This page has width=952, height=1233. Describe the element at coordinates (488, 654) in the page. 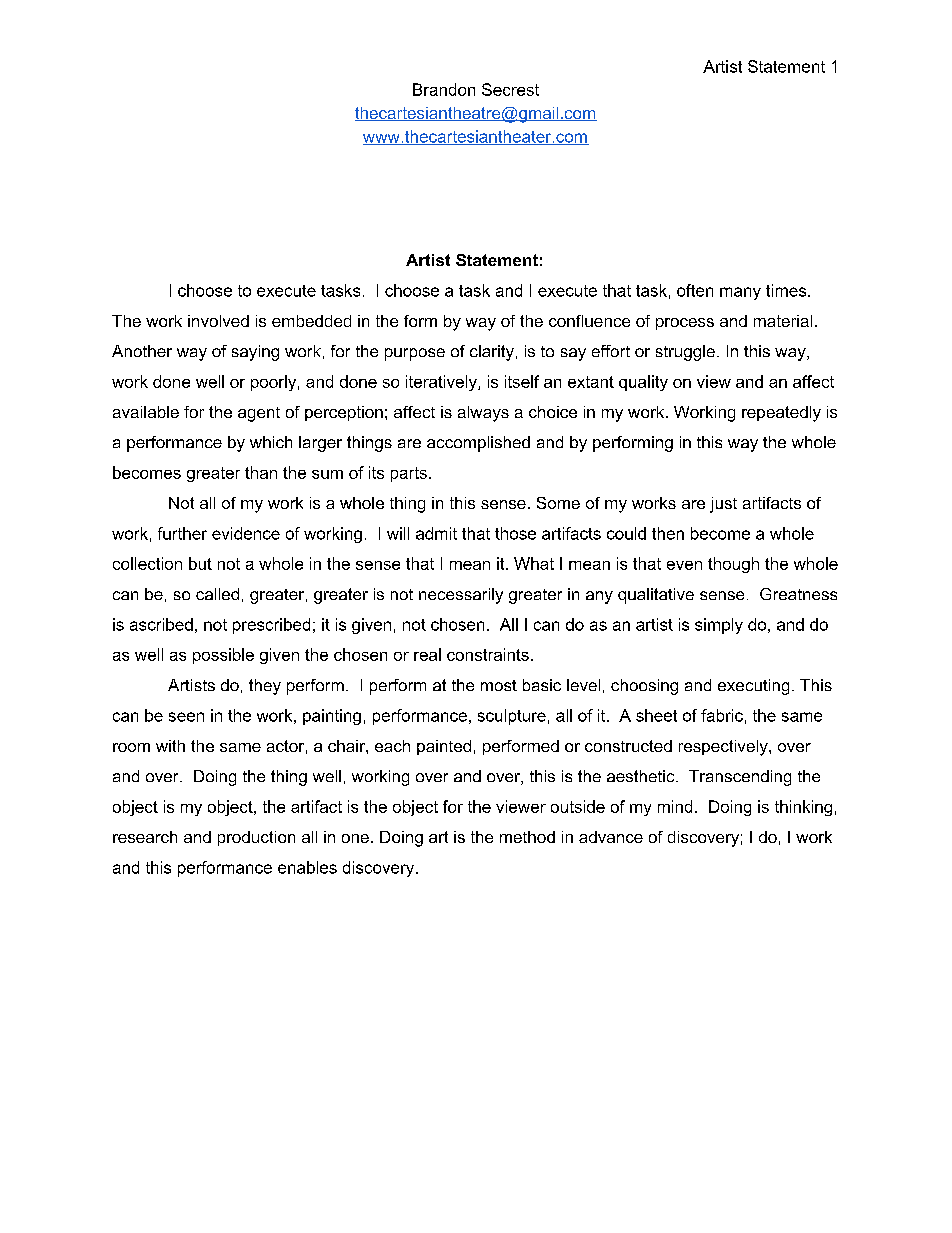

I see `constraints` at that location.
